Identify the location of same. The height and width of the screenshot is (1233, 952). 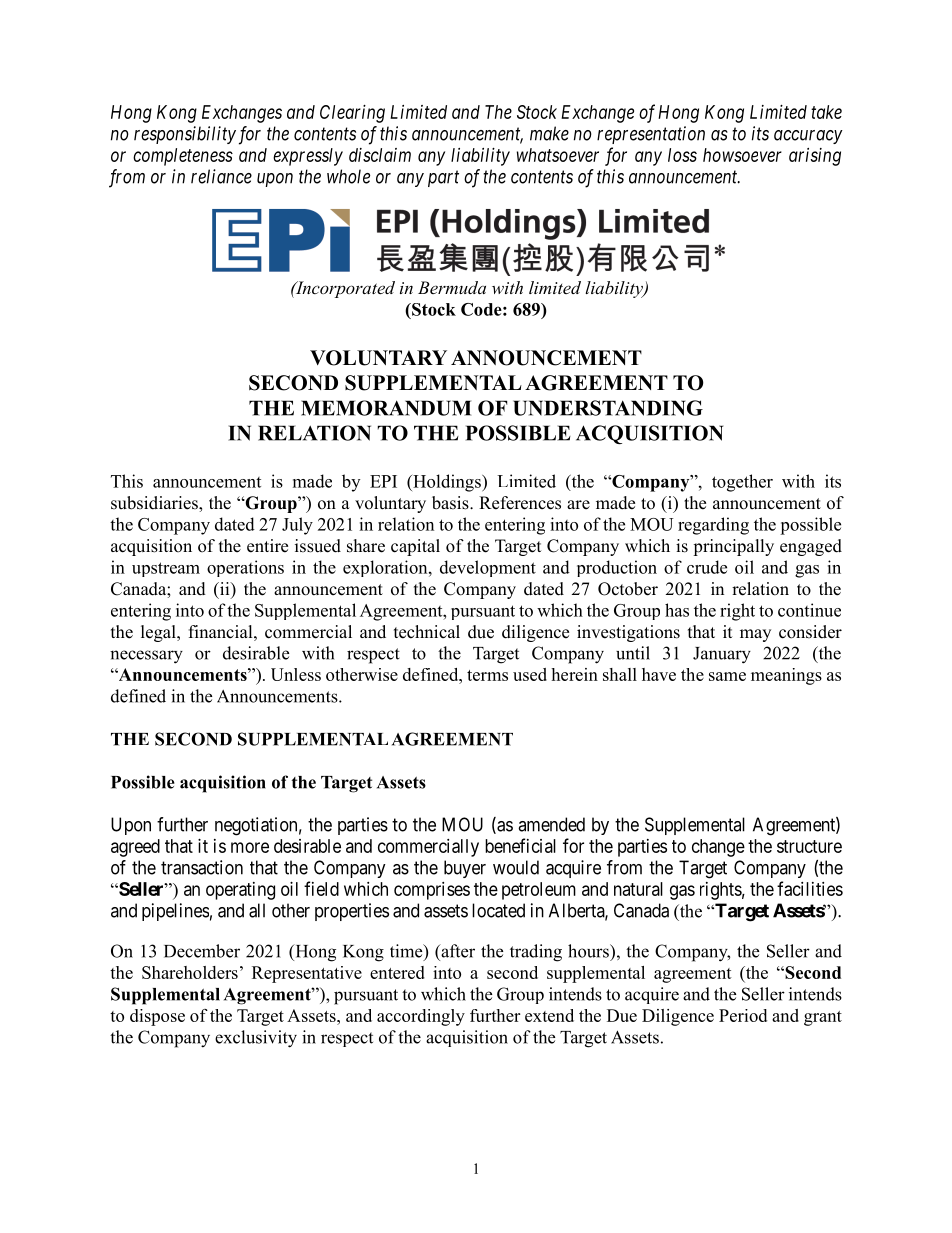
(727, 676).
